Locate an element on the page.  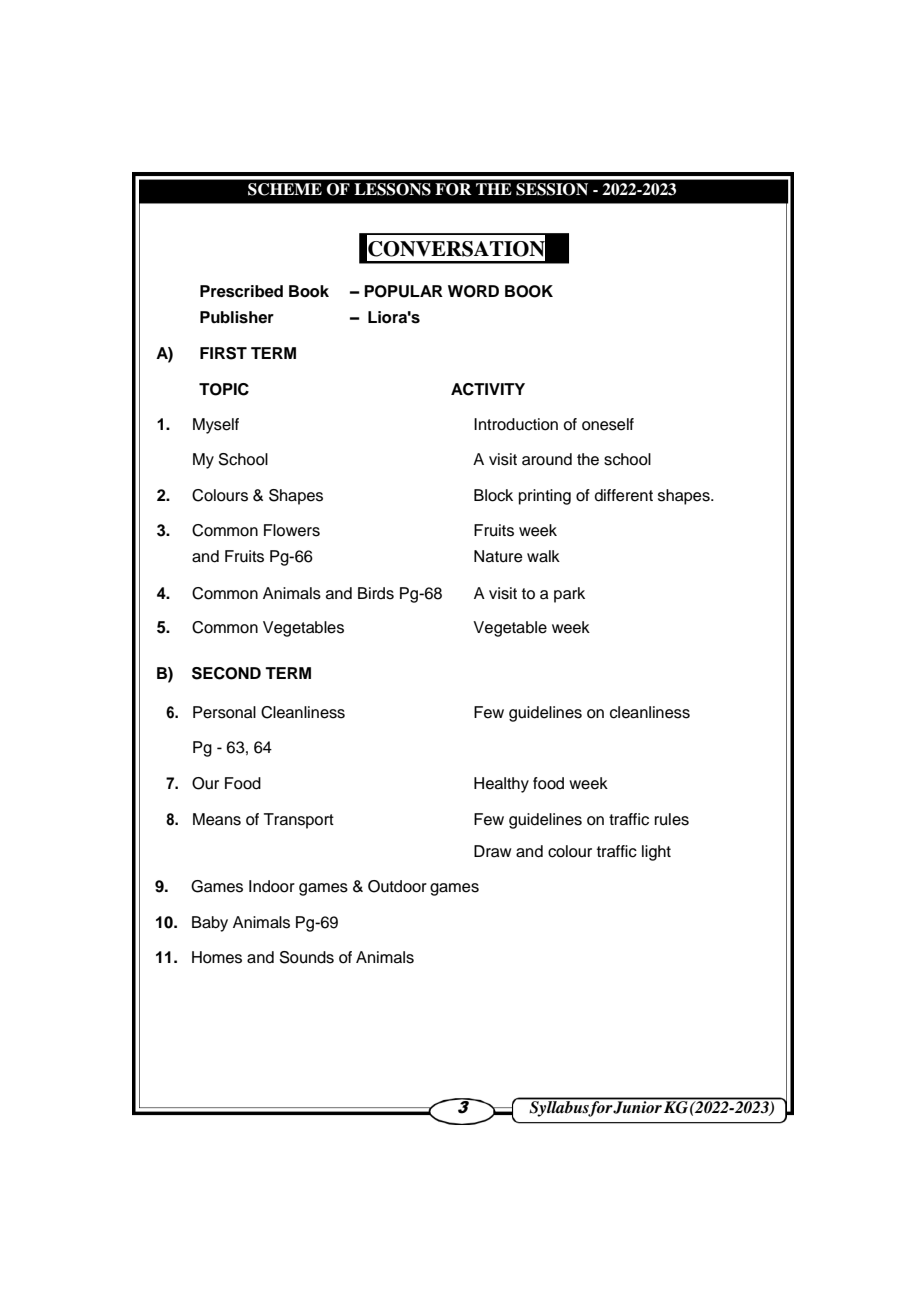
oneself is located at coordinates (608, 424).
